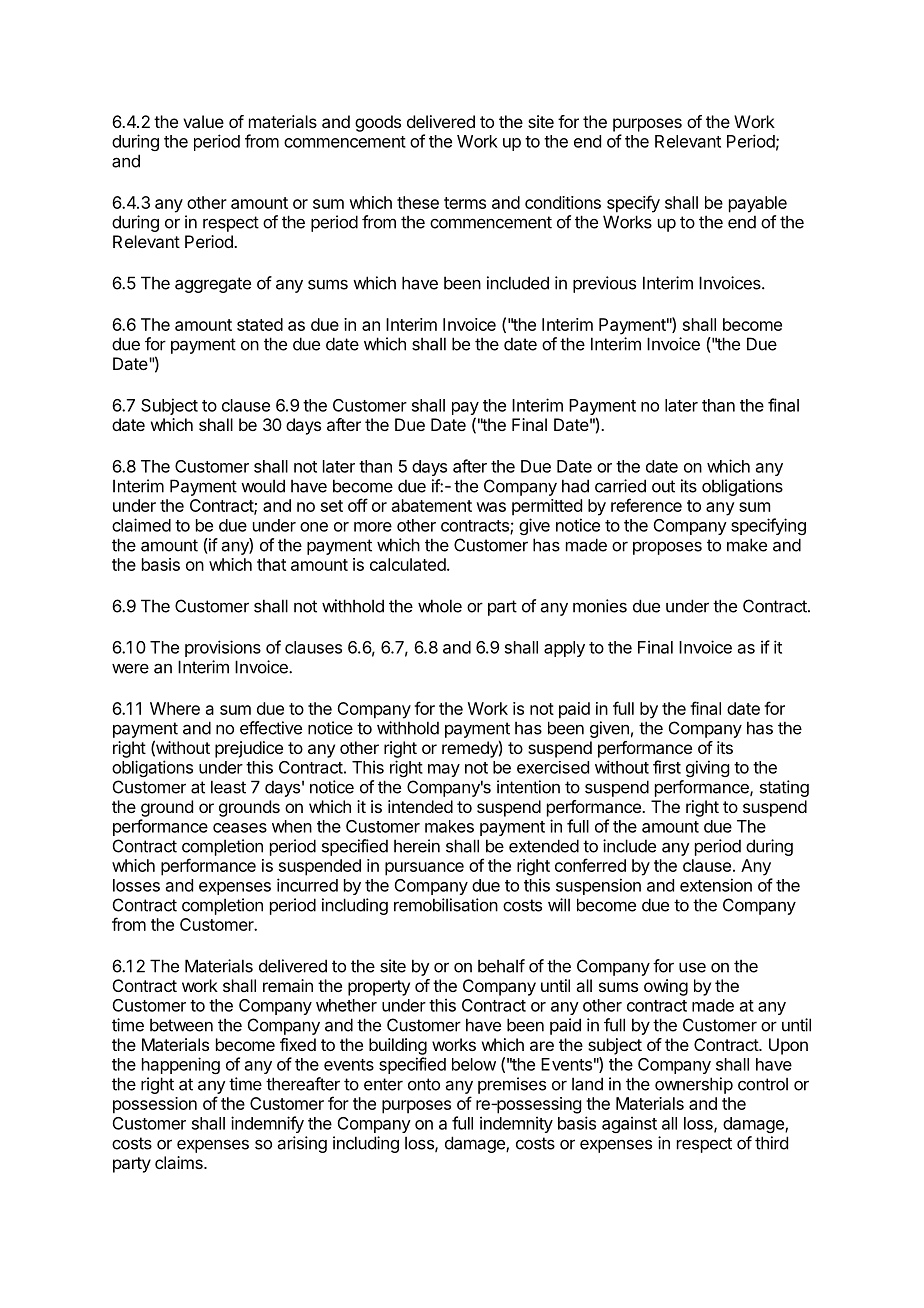 This screenshot has height=1308, width=924. Describe the element at coordinates (260, 324) in the screenshot. I see `stated` at that location.
